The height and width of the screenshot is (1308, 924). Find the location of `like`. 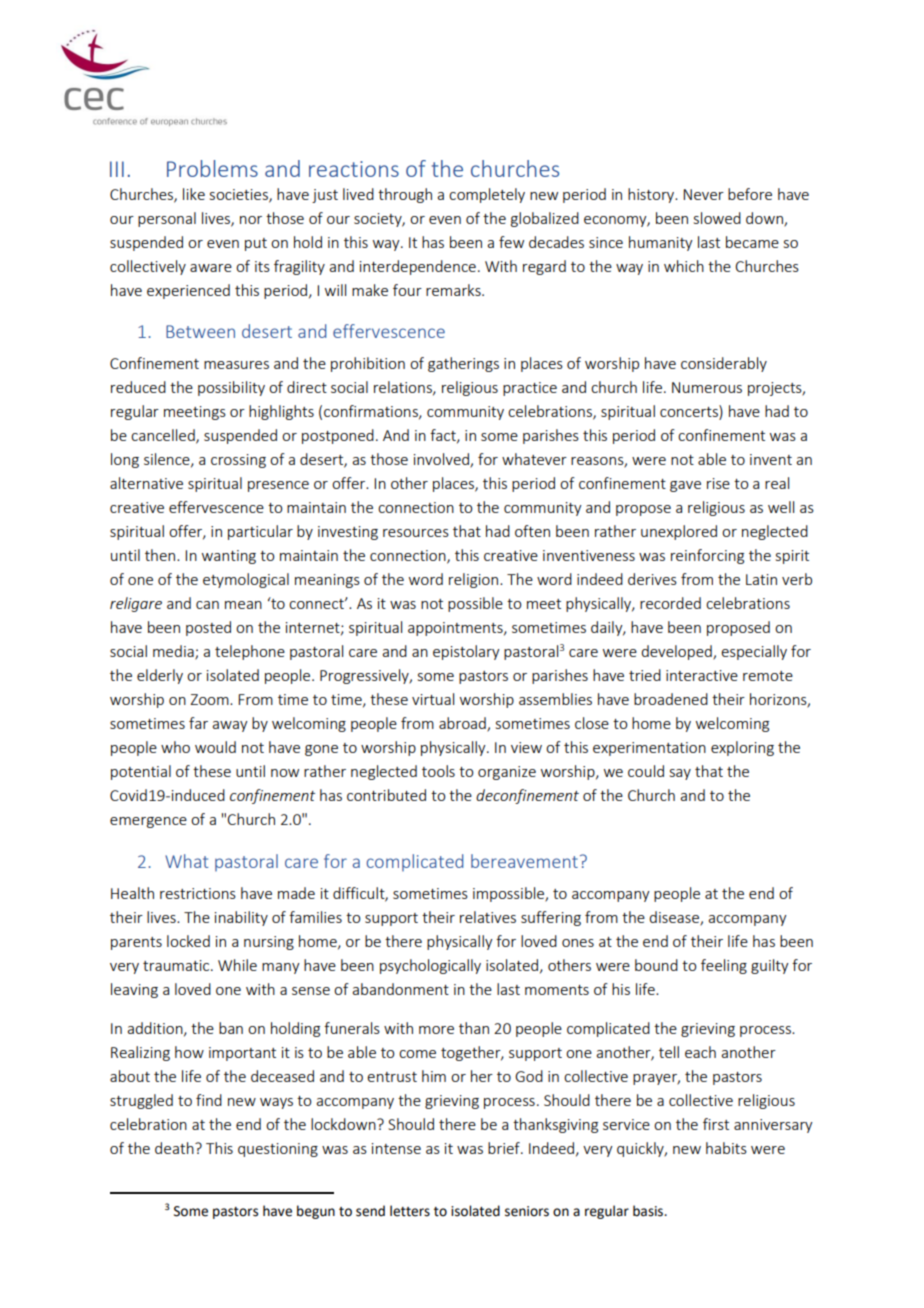

like is located at coordinates (194, 194).
